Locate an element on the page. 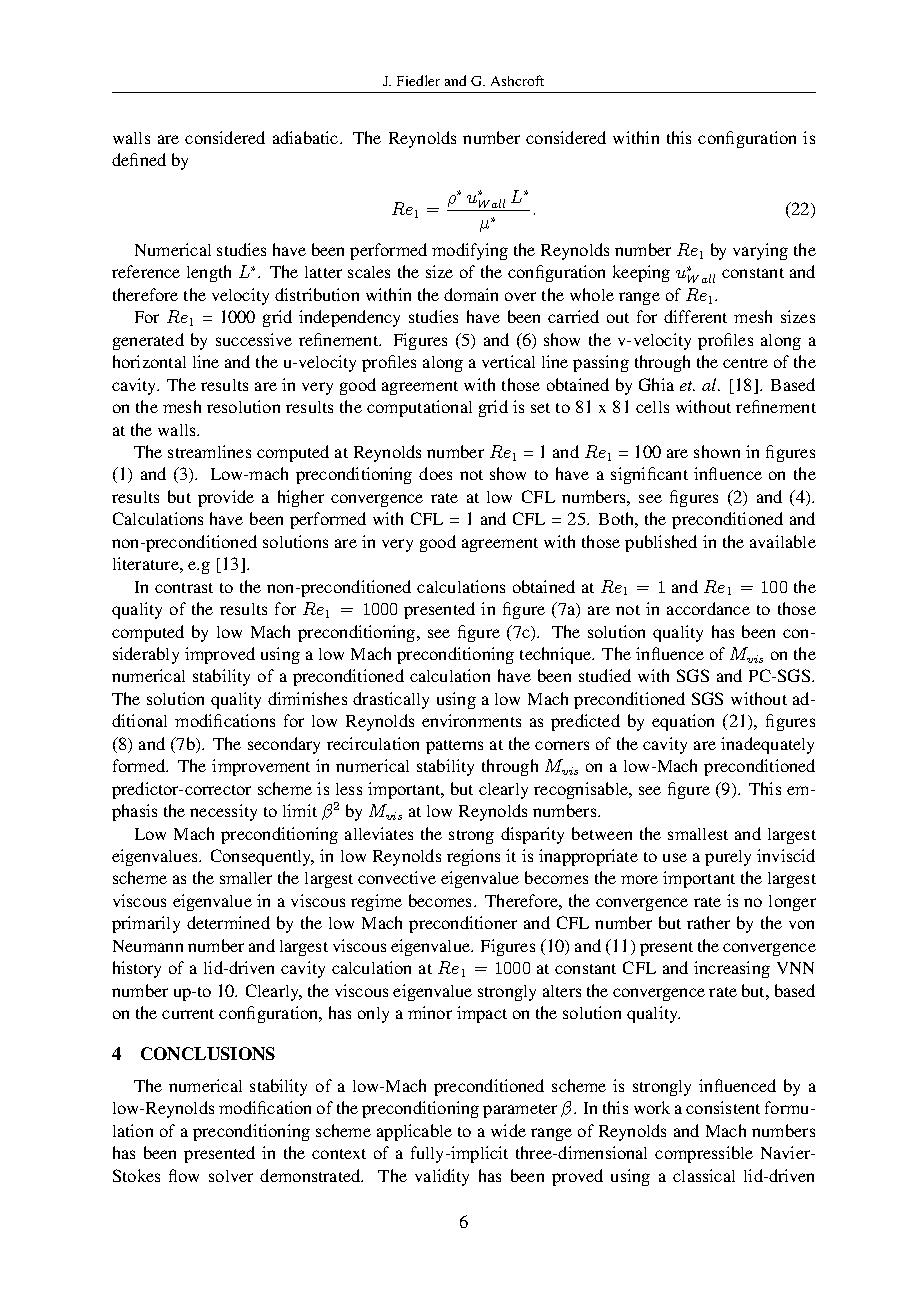 Image resolution: width=924 pixels, height=1308 pixels. vertical is located at coordinates (508, 361).
